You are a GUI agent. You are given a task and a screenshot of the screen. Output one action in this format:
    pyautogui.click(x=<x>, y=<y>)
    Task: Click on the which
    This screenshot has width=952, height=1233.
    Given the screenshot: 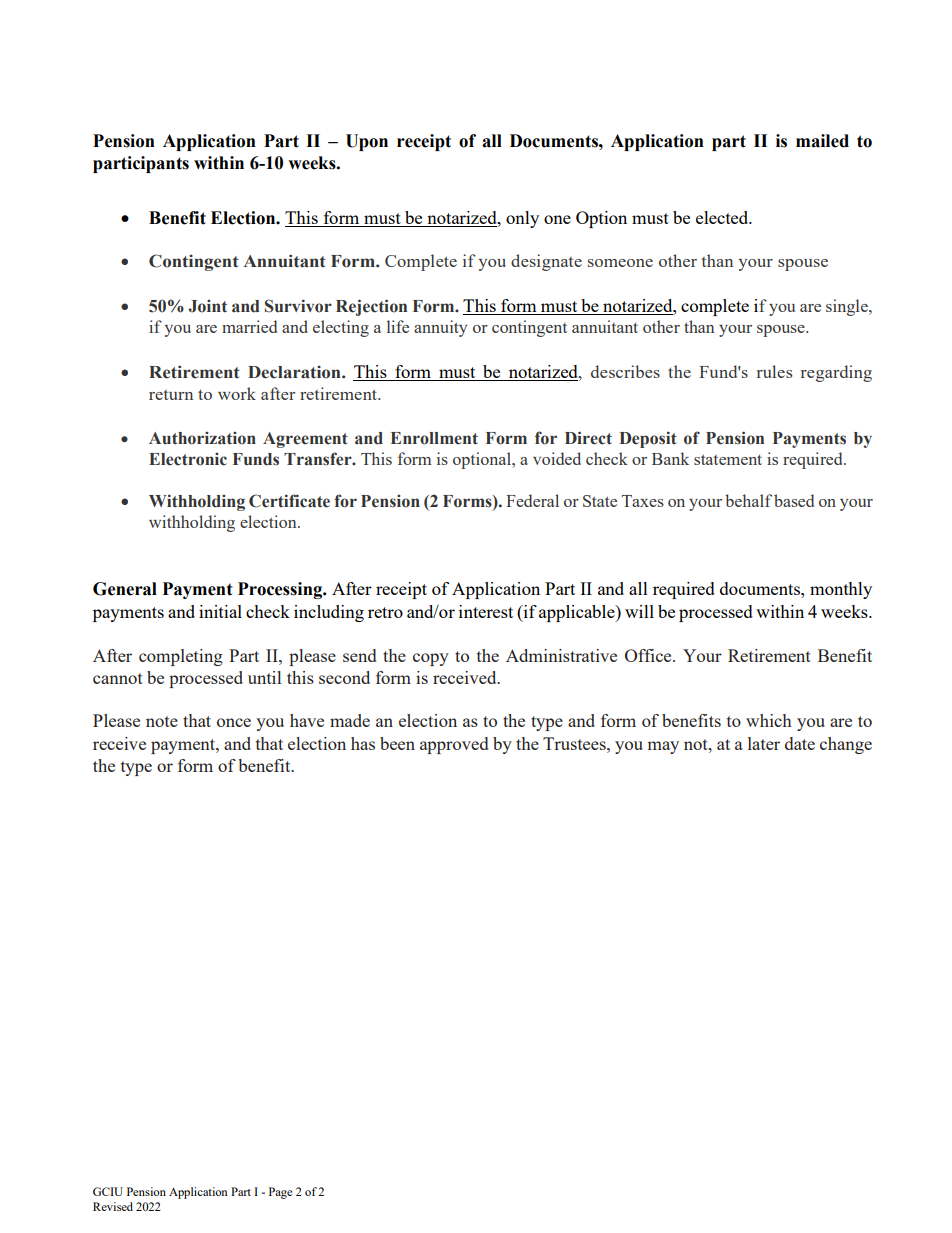 What is the action you would take?
    pyautogui.click(x=769, y=720)
